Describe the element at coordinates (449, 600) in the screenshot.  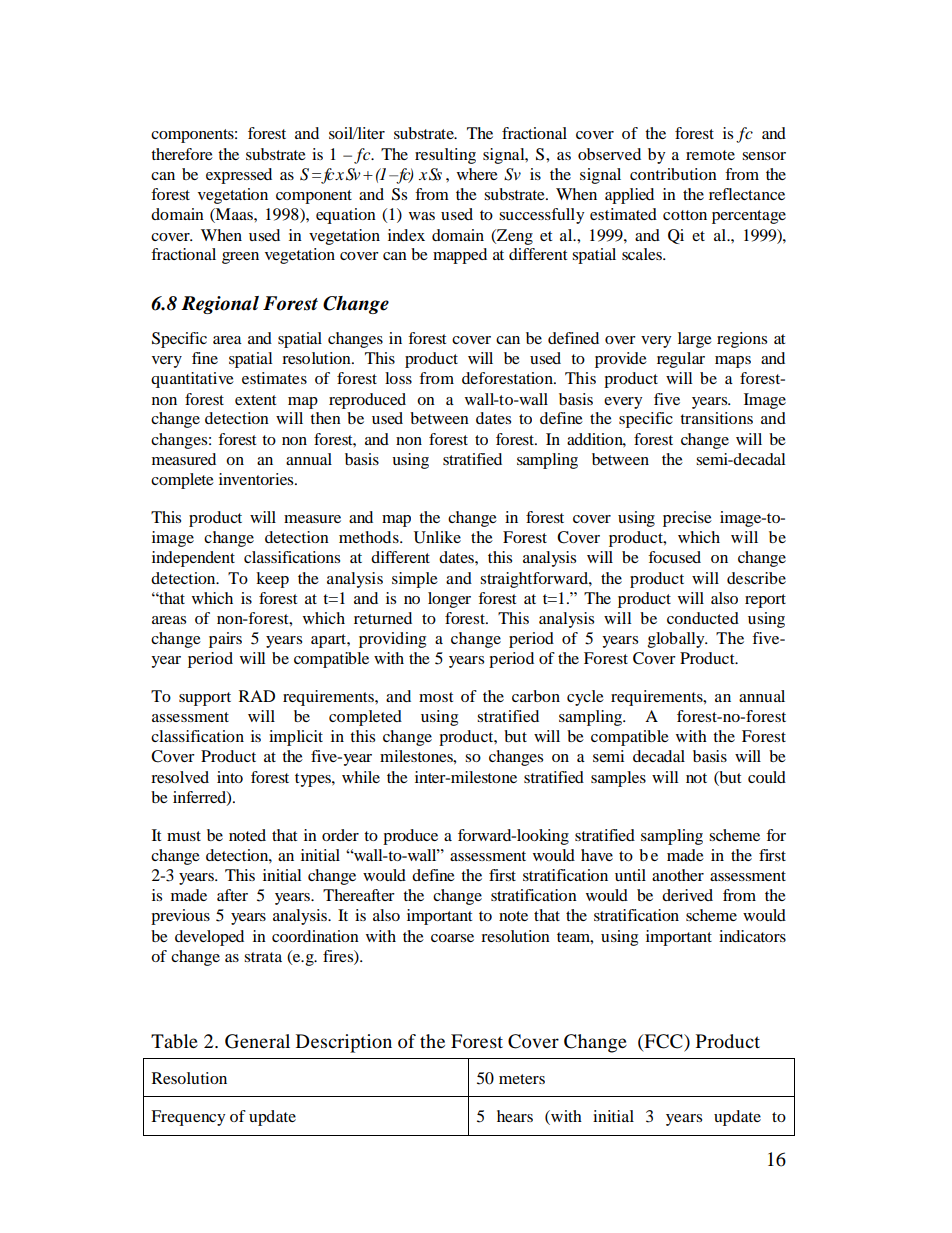
I see `longer` at that location.
